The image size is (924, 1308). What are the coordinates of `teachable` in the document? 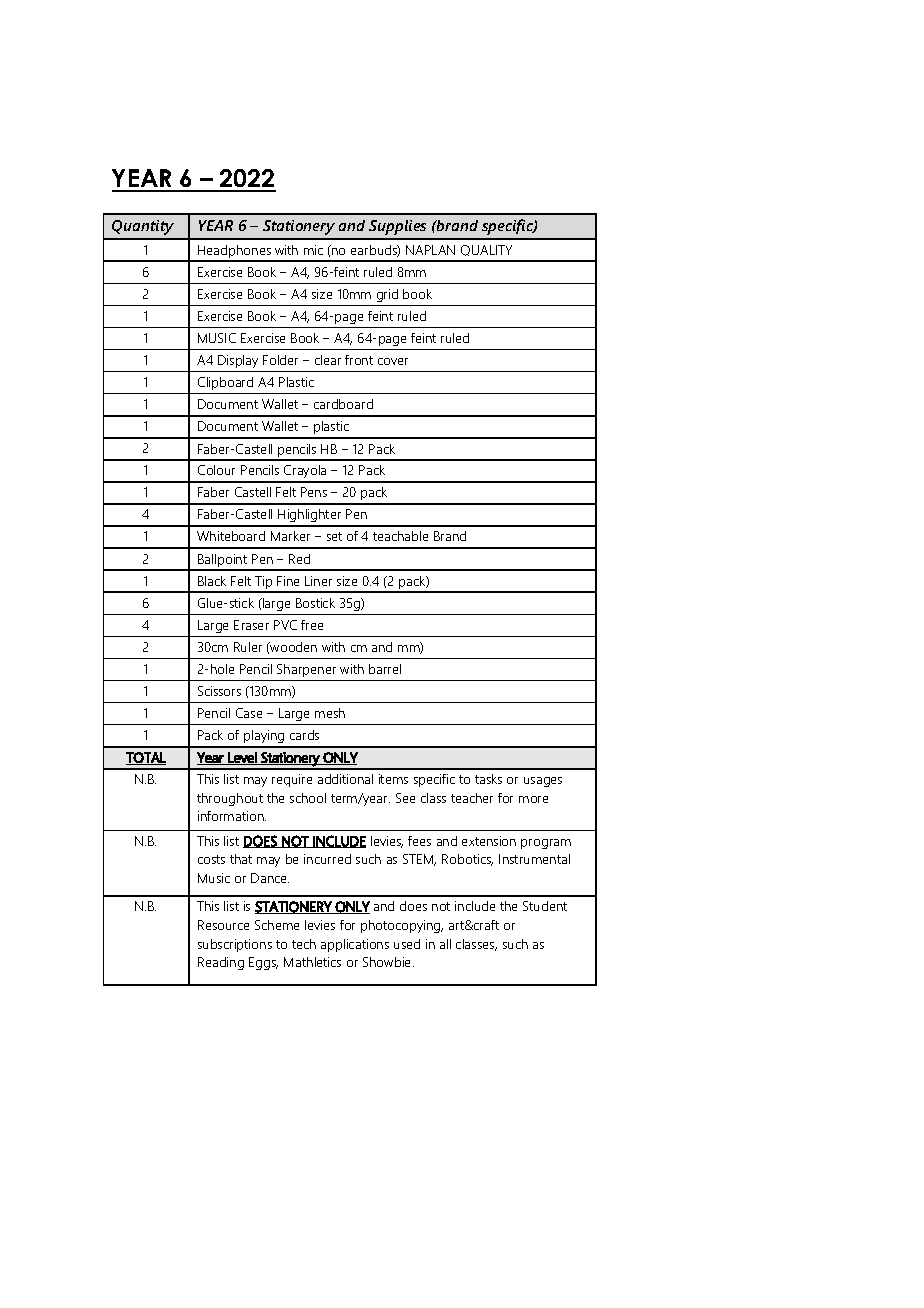 It's located at (400, 536).
